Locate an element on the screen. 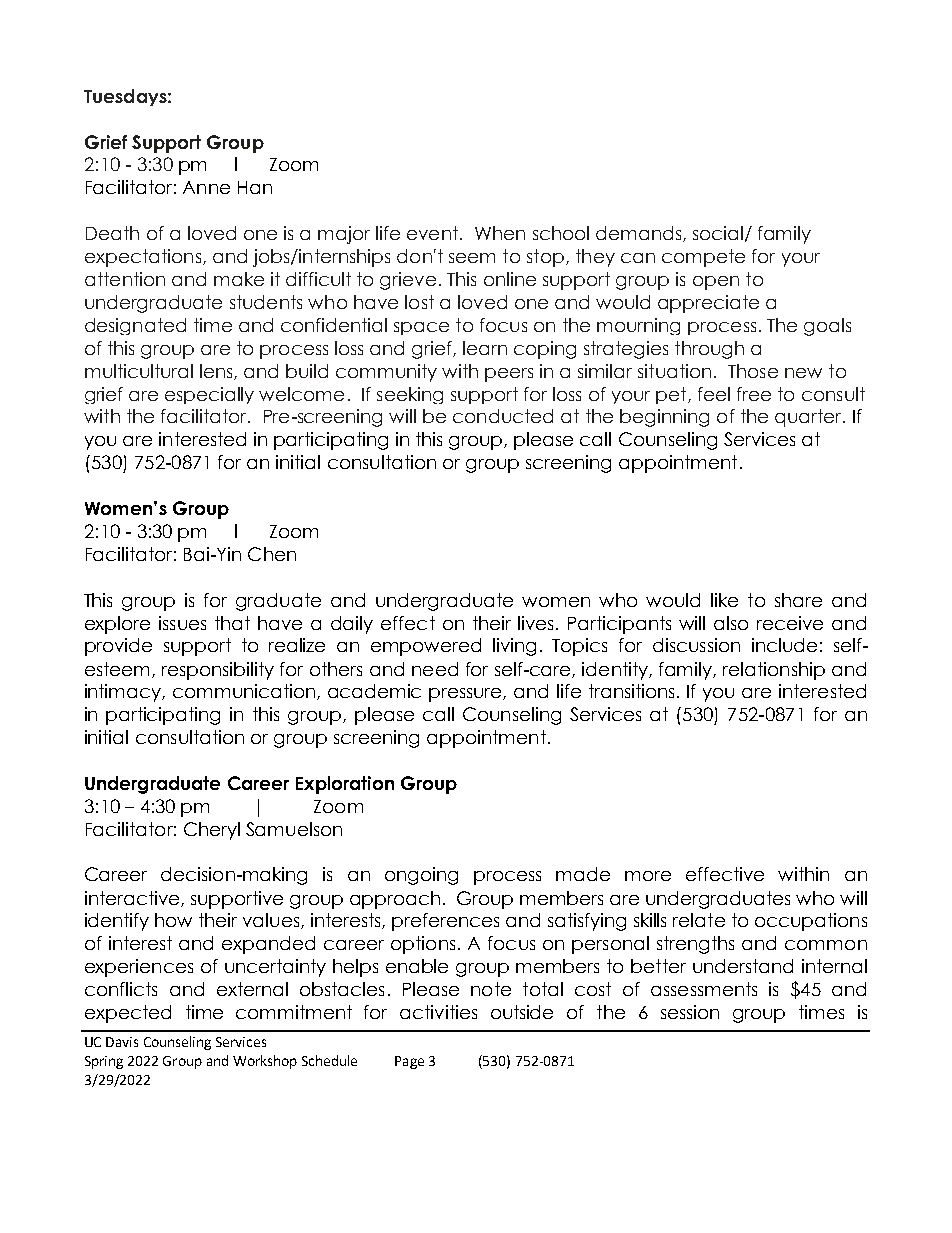  Davis is located at coordinates (122, 1042).
